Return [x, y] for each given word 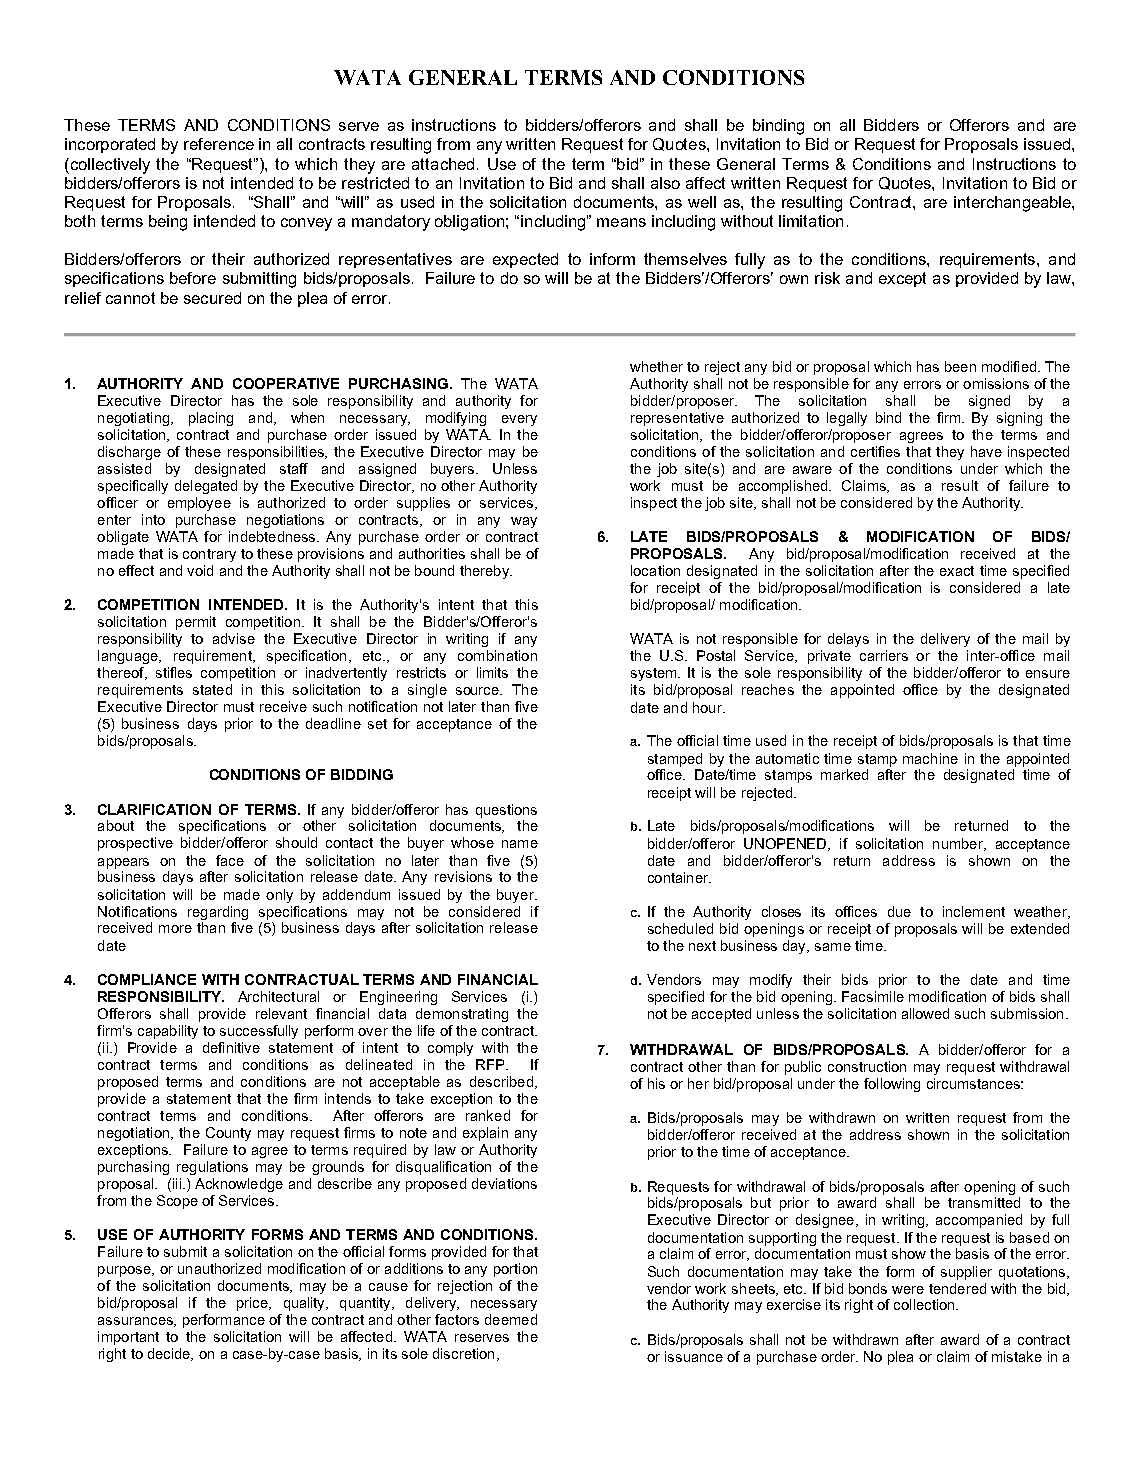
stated [212, 689]
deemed [511, 1319]
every [519, 420]
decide [170, 1354]
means [621, 222]
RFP [491, 1064]
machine [930, 758]
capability [168, 1032]
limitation [811, 221]
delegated [206, 487]
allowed [925, 1013]
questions [506, 811]
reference [219, 144]
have [986, 451]
